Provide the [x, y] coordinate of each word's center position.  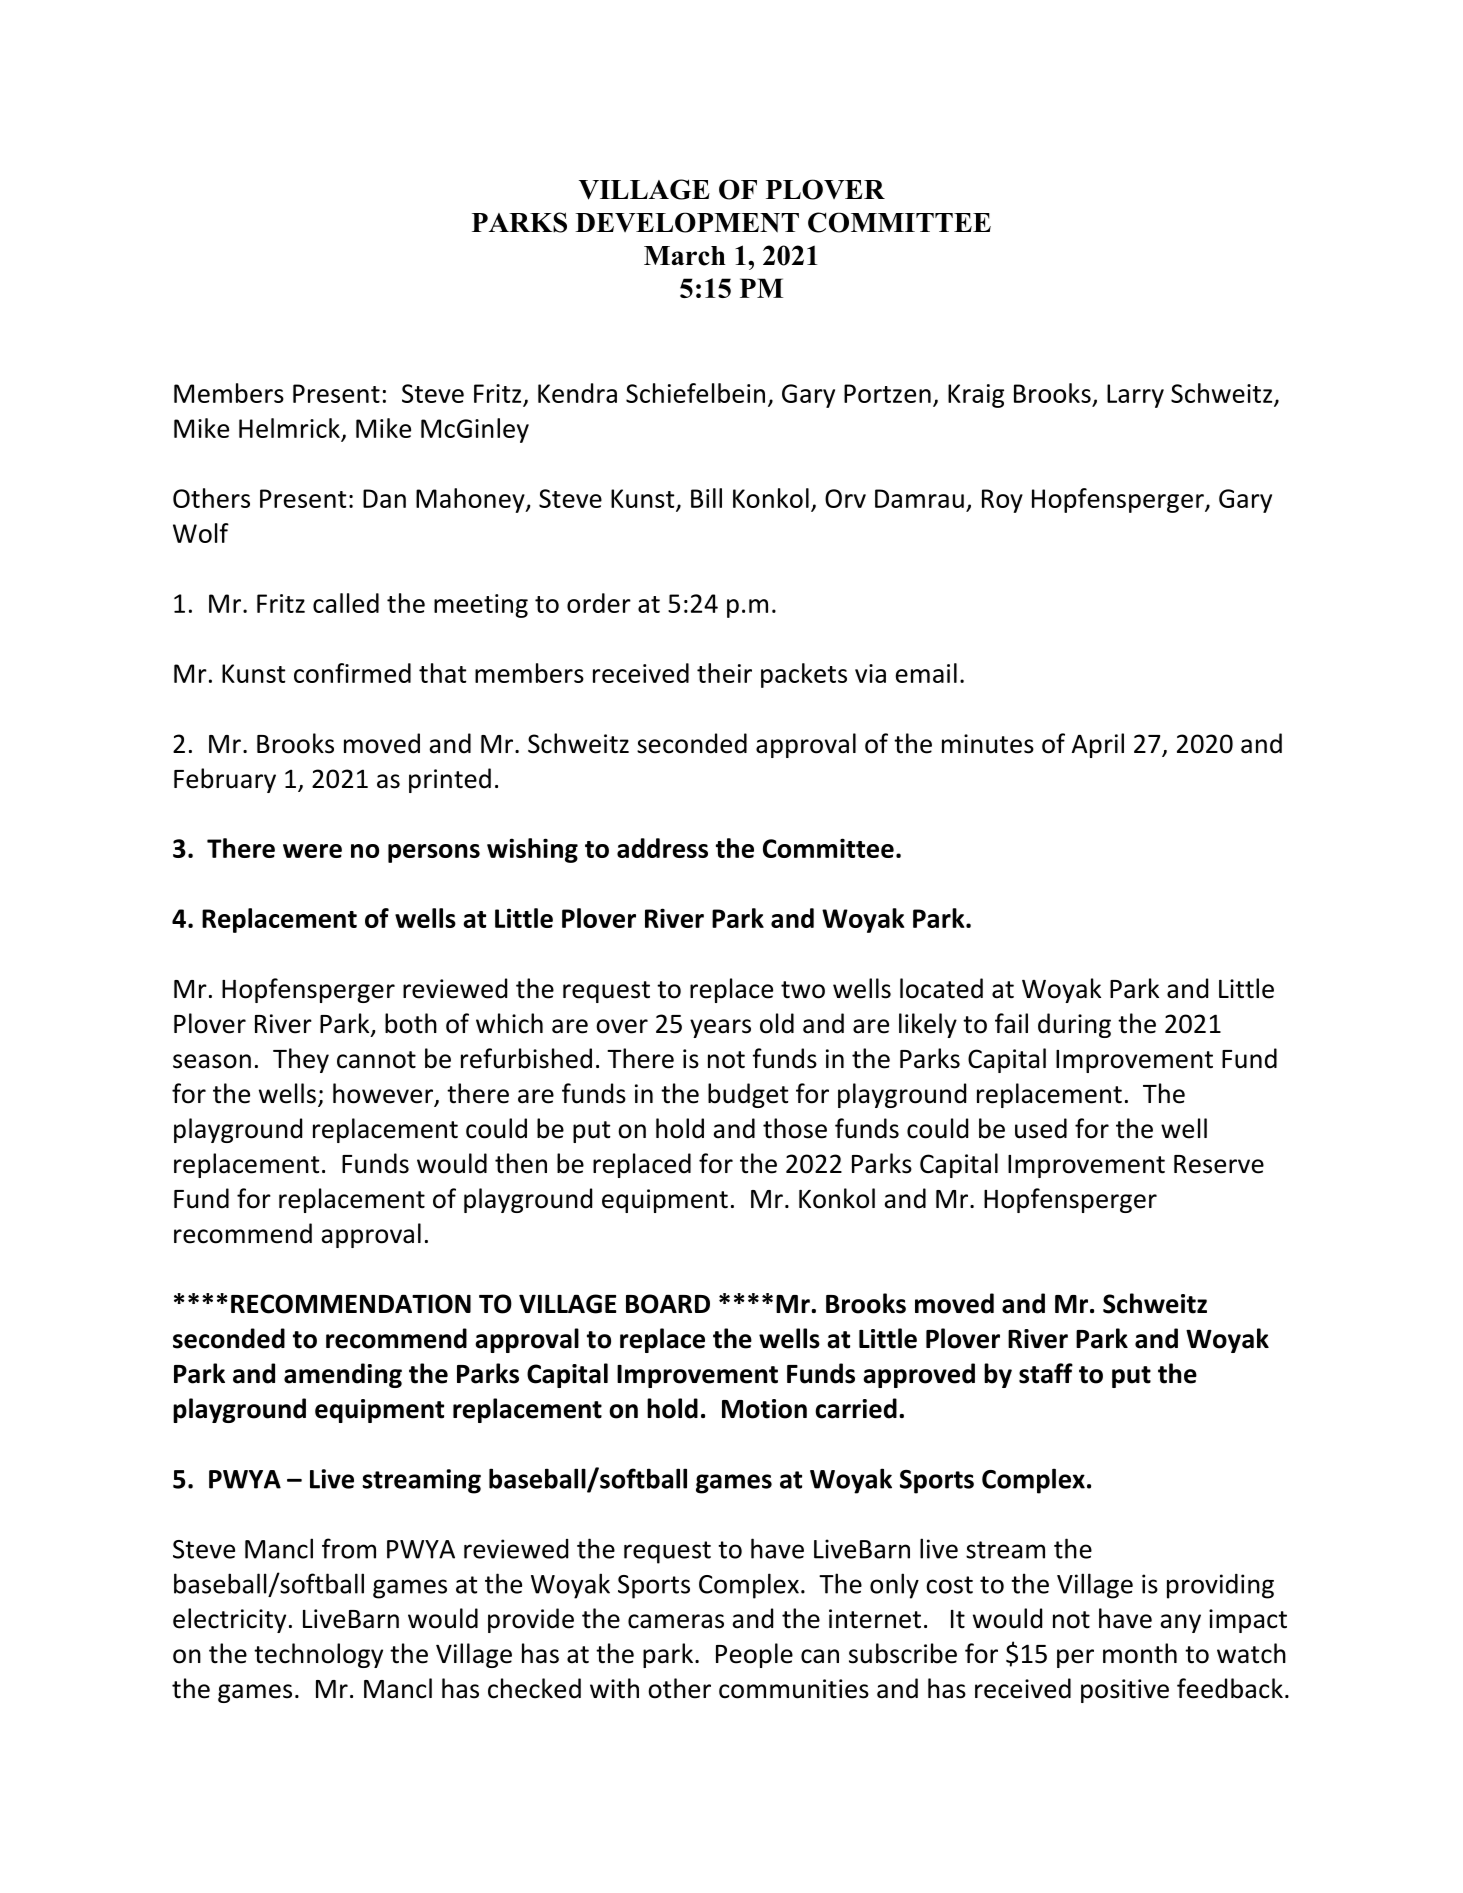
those [795, 1128]
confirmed [352, 673]
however [384, 1094]
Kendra [577, 393]
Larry [1135, 396]
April [1098, 745]
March [685, 256]
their [724, 673]
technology [318, 1655]
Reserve [1219, 1164]
